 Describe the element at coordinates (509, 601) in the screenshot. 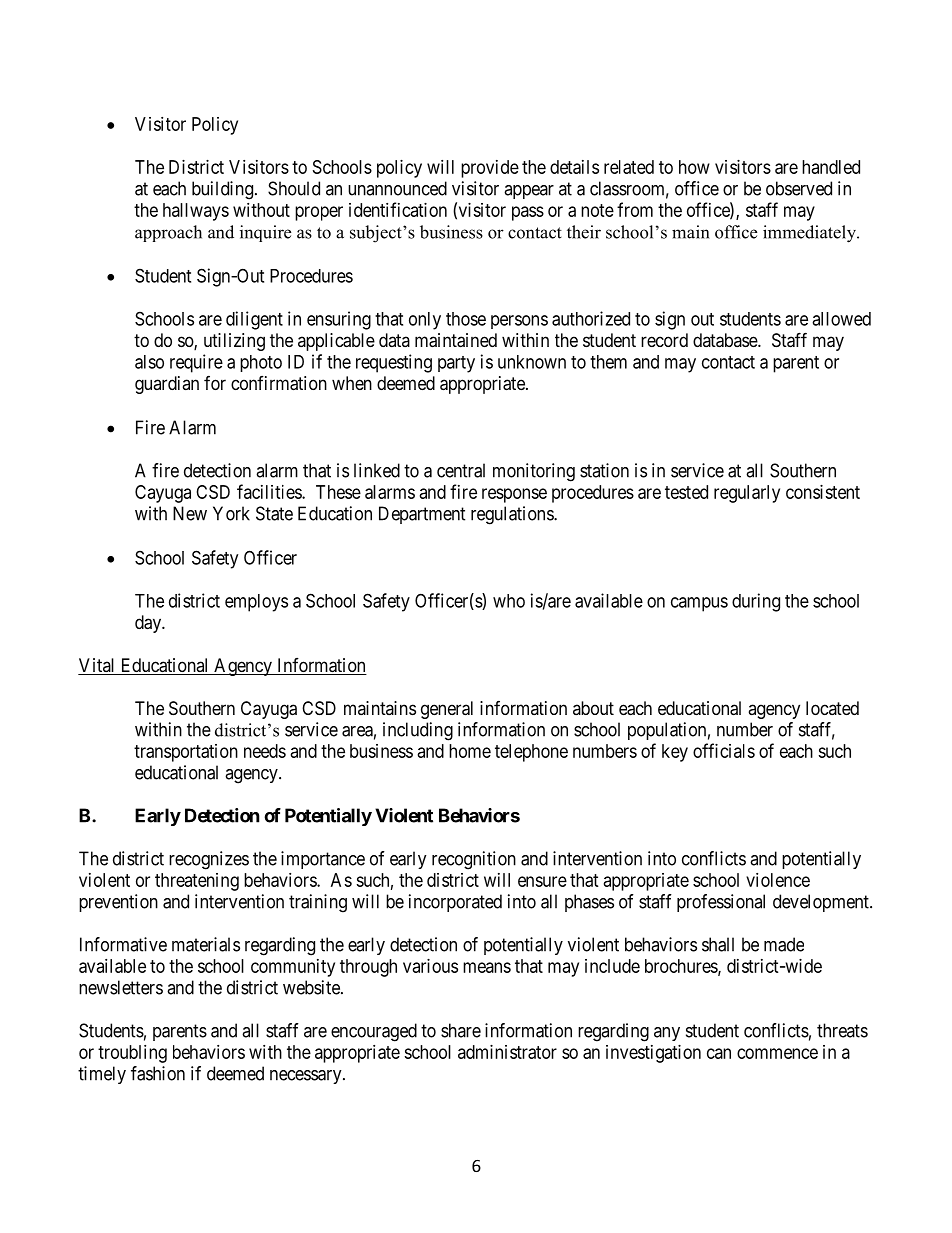

I see `who` at that location.
